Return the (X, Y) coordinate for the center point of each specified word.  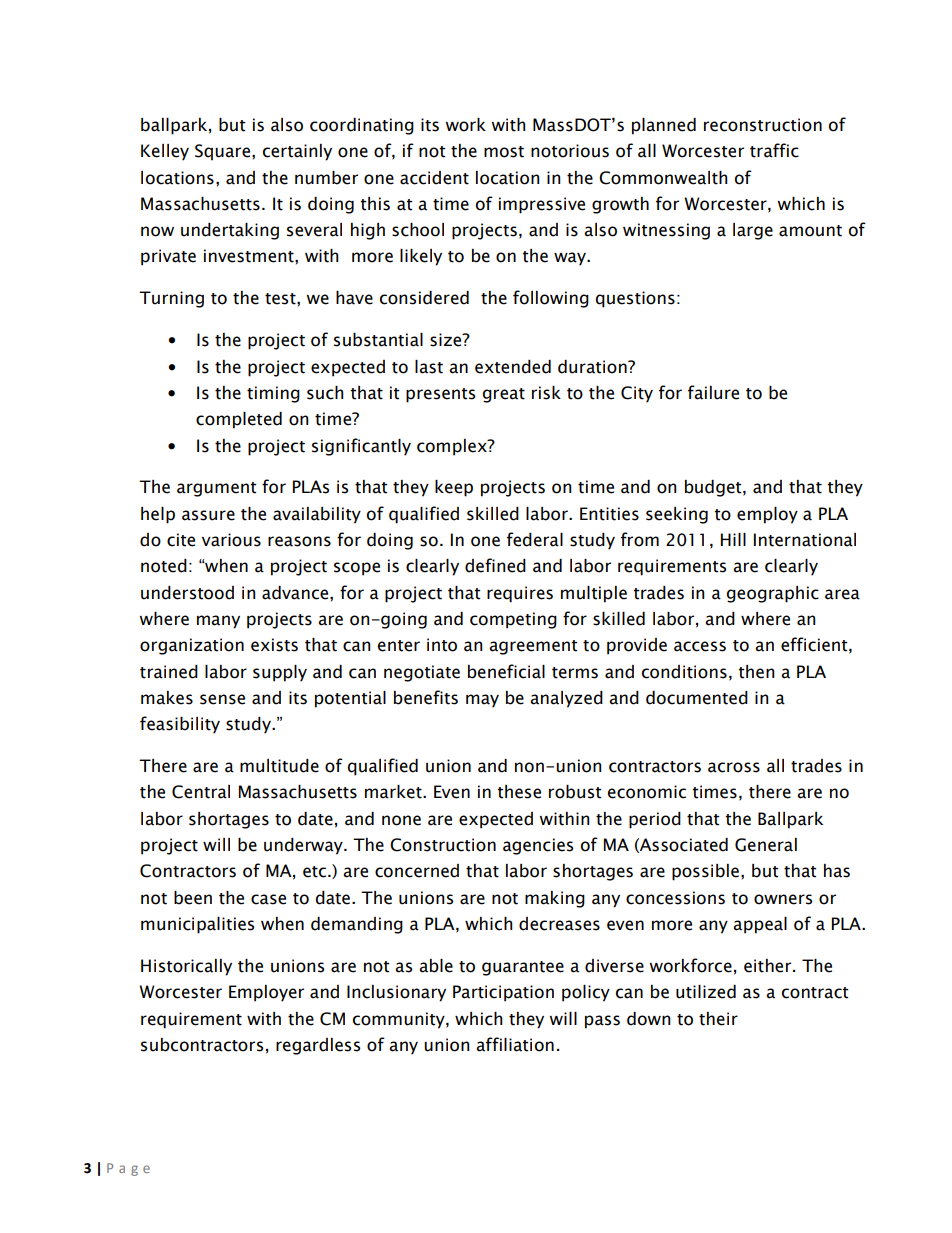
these (519, 792)
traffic (774, 150)
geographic (773, 594)
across (734, 767)
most (504, 152)
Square (224, 152)
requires (520, 594)
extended (513, 367)
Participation (503, 993)
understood (187, 593)
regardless (318, 1046)
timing (273, 394)
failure (713, 392)
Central (201, 792)
